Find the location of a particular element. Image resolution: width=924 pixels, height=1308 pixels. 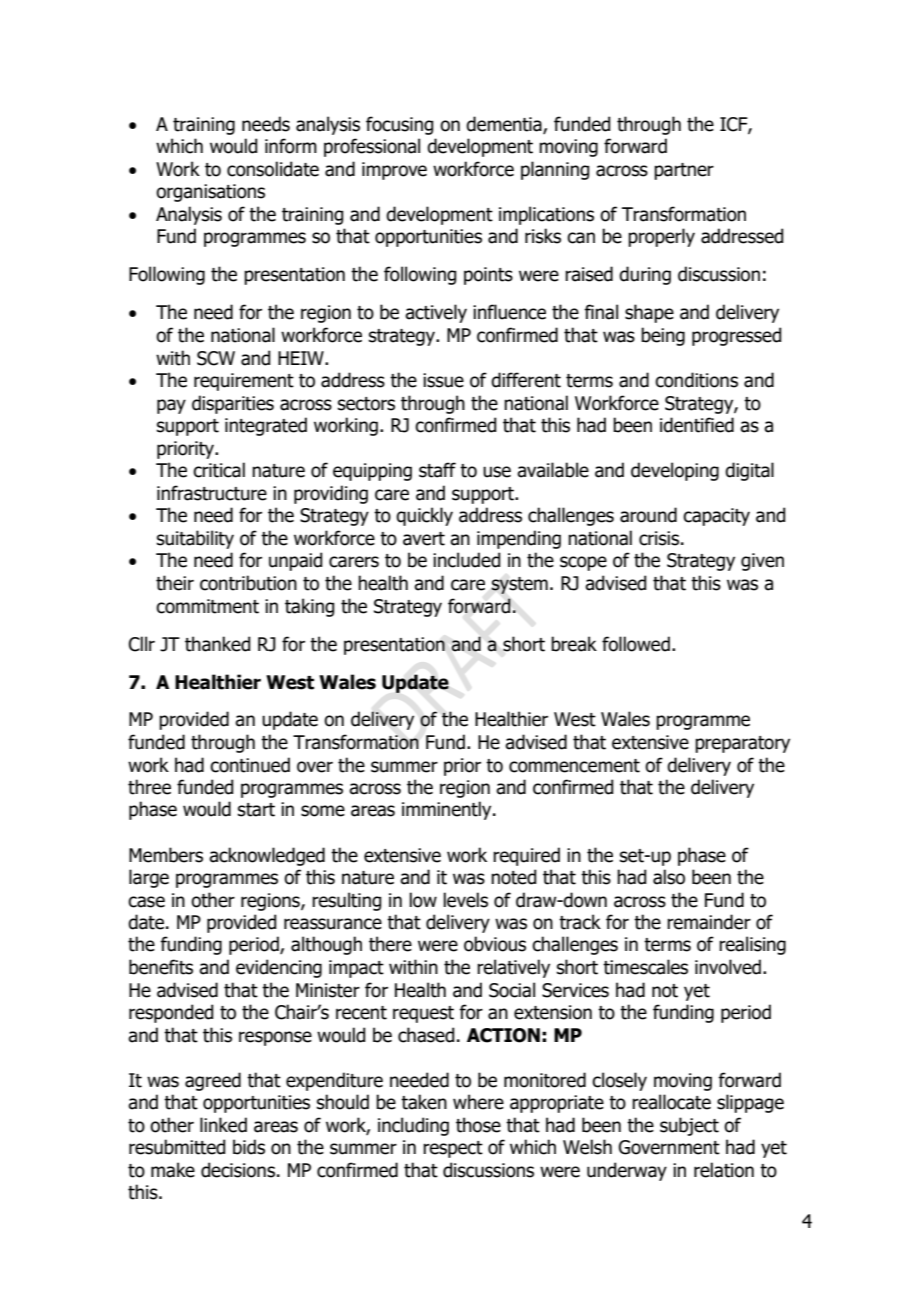

partner is located at coordinates (684, 171).
